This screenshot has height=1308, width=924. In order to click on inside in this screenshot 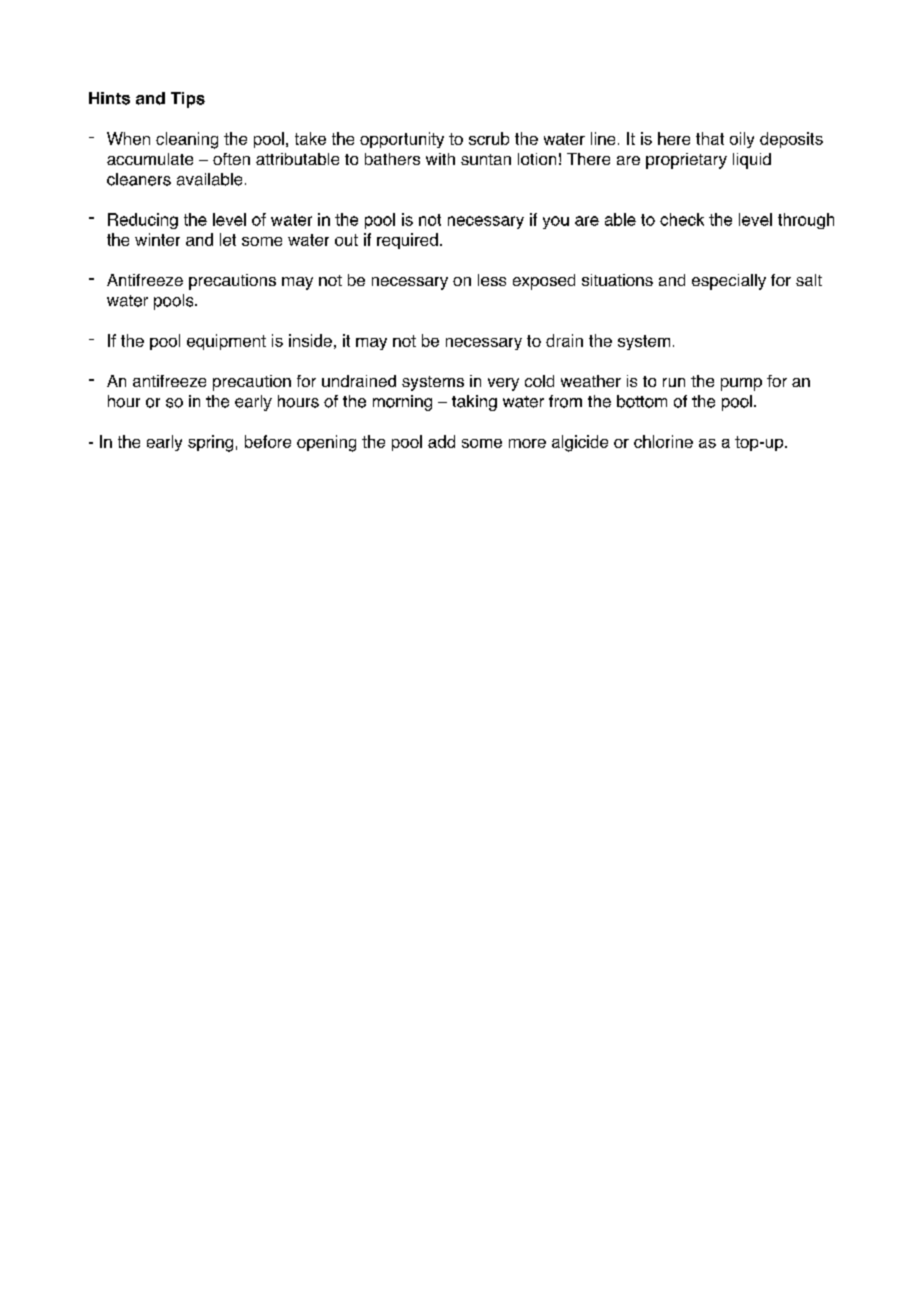, I will do `click(310, 340)`.
